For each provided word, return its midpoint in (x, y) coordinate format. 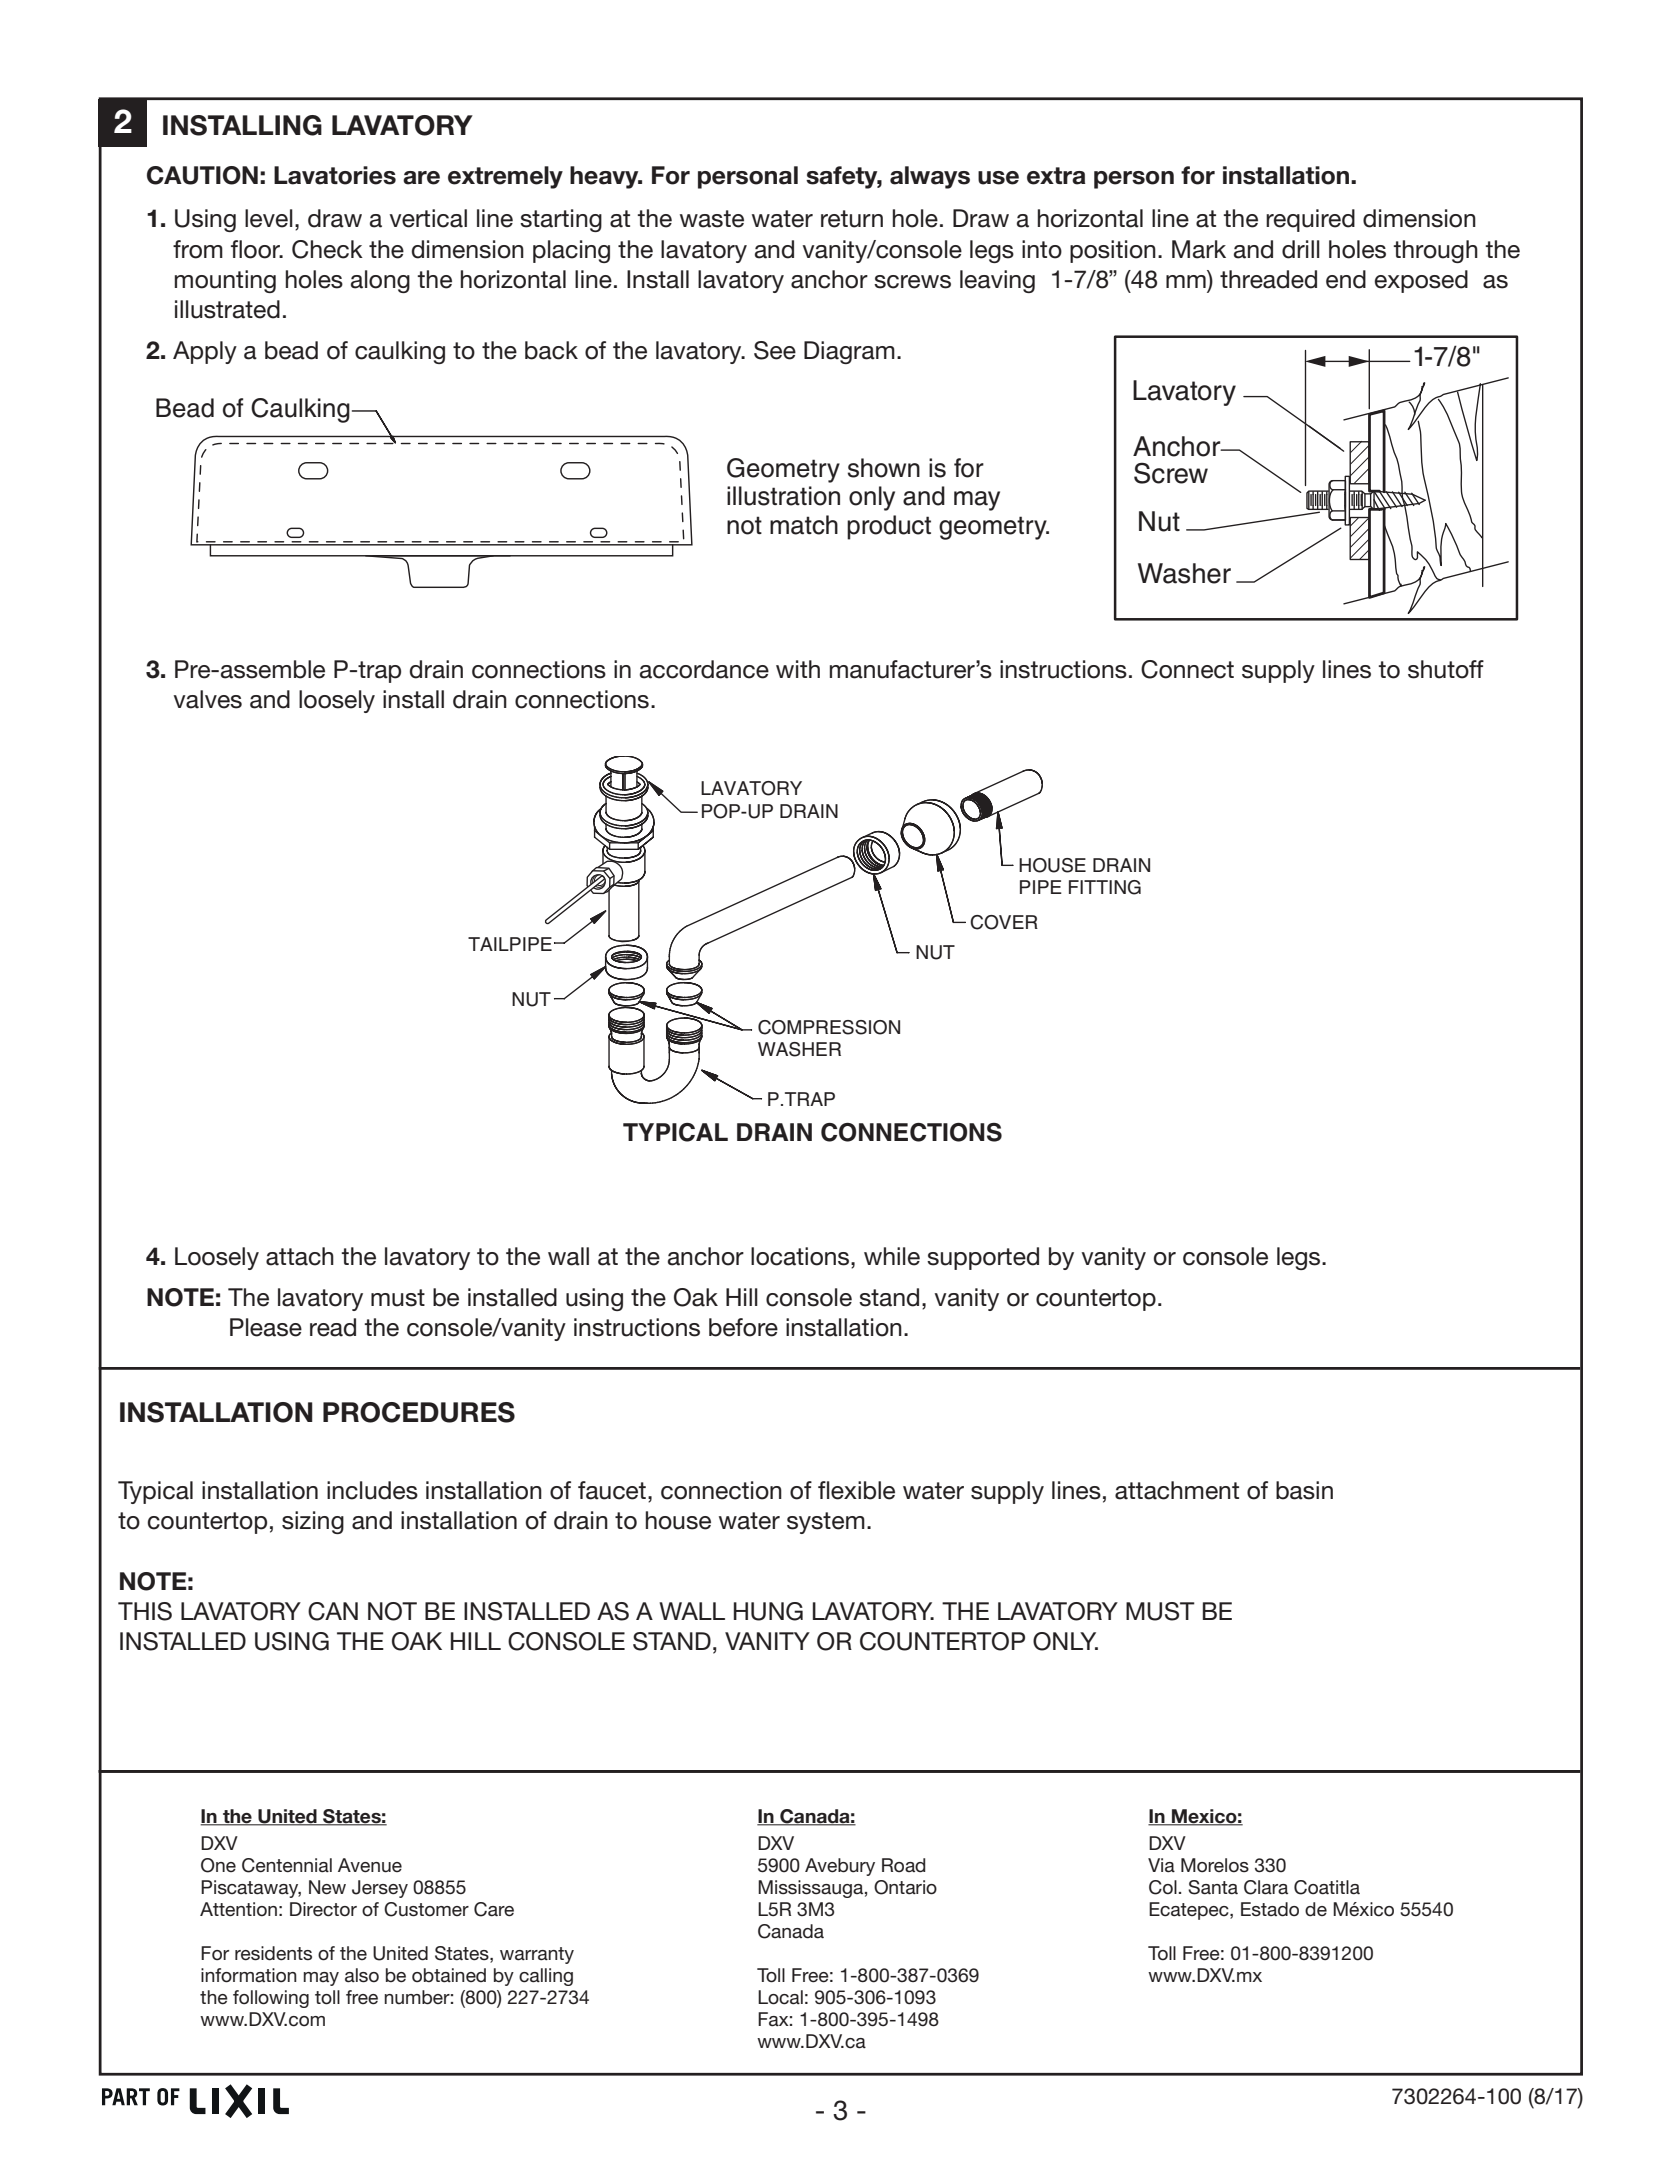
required (1310, 220)
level (269, 218)
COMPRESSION (829, 1027)
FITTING (1105, 887)
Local (780, 1997)
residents (273, 1953)
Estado (1270, 1909)
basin (1304, 1490)
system (826, 1523)
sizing (313, 1522)
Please (266, 1327)
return (852, 219)
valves (208, 699)
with (798, 669)
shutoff (1446, 669)
